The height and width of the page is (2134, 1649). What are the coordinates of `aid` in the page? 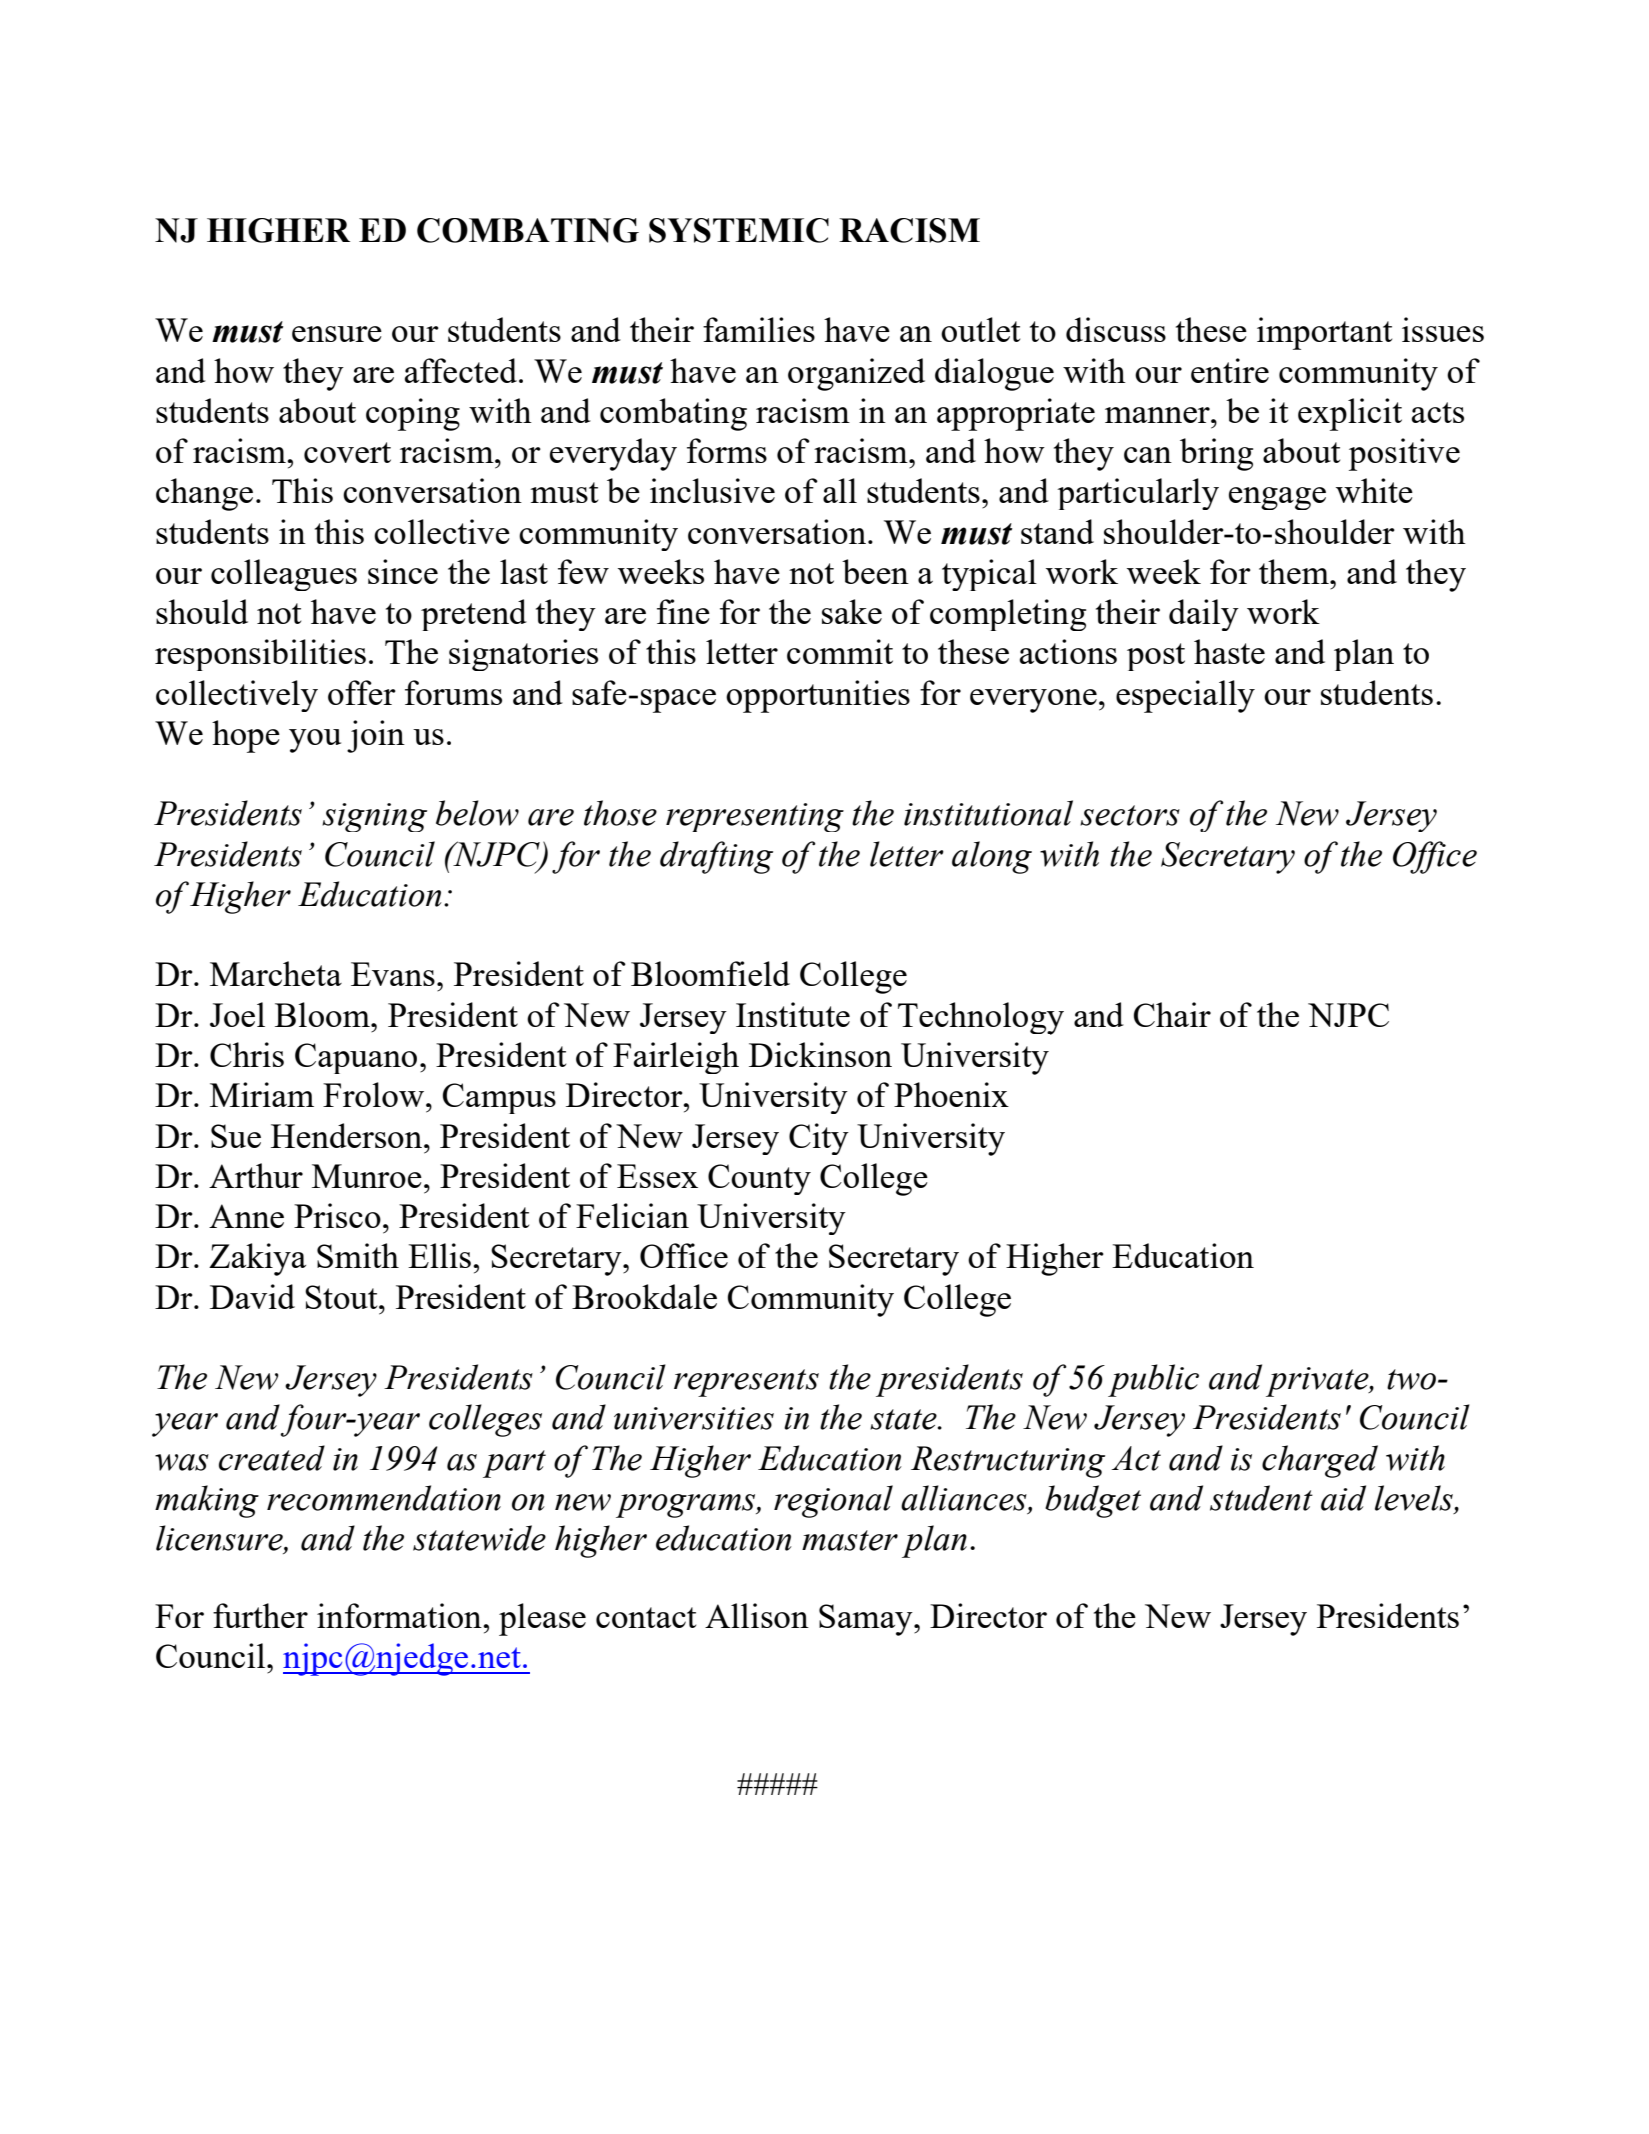 It's located at (1343, 1498).
